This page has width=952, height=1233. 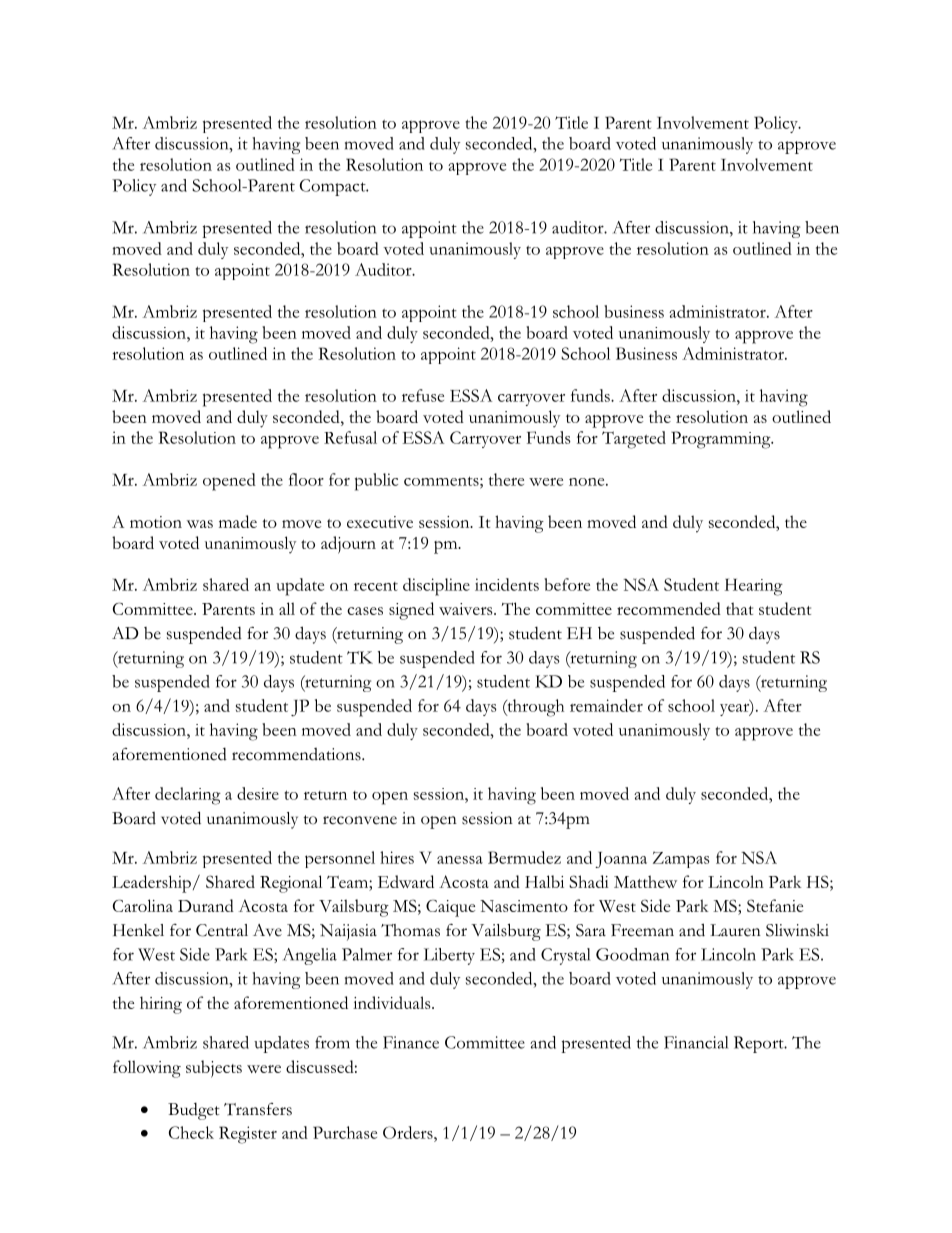 What do you see at coordinates (334, 187) in the page?
I see `Compact` at bounding box center [334, 187].
